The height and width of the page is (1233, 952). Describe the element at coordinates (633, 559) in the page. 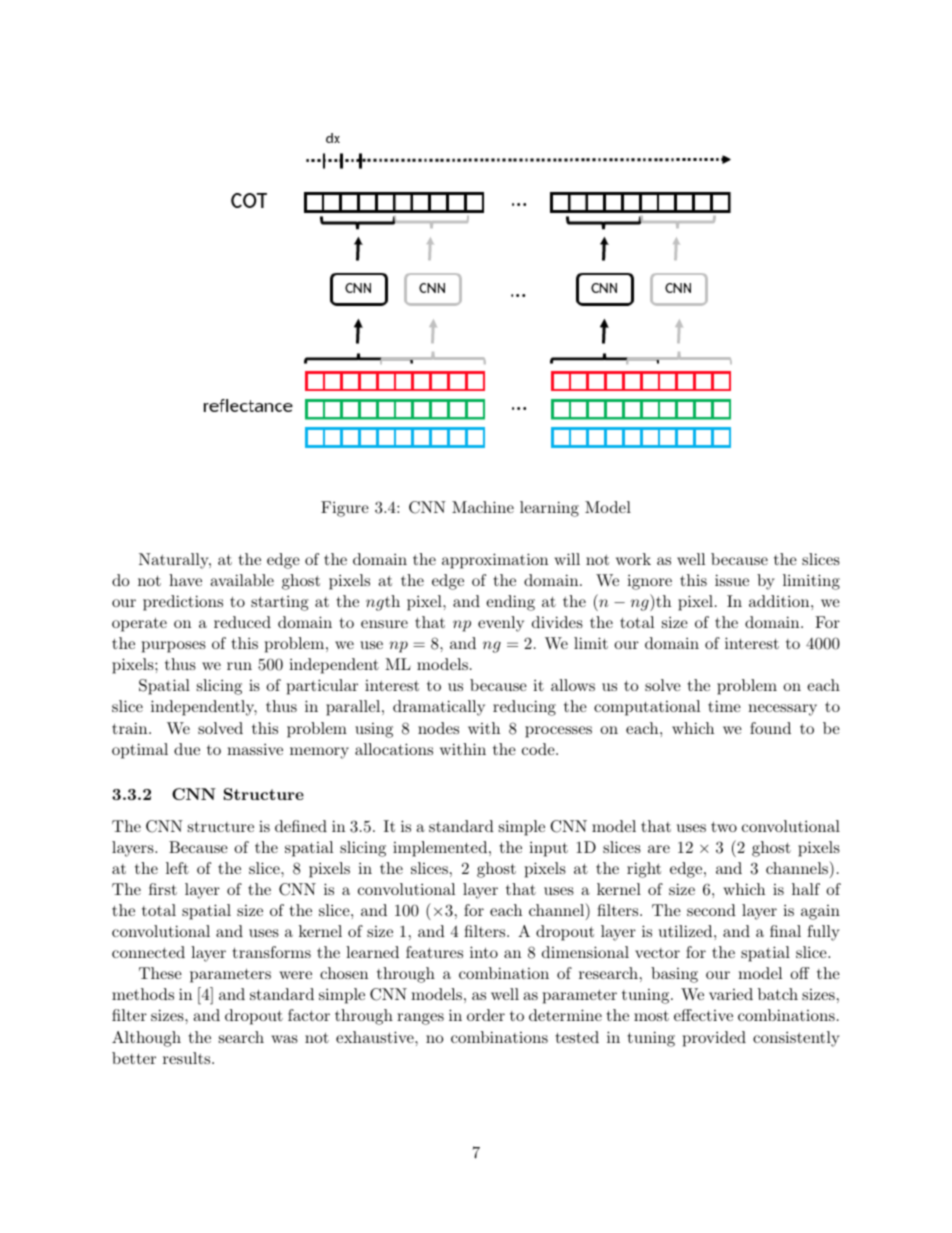

I see `work` at that location.
